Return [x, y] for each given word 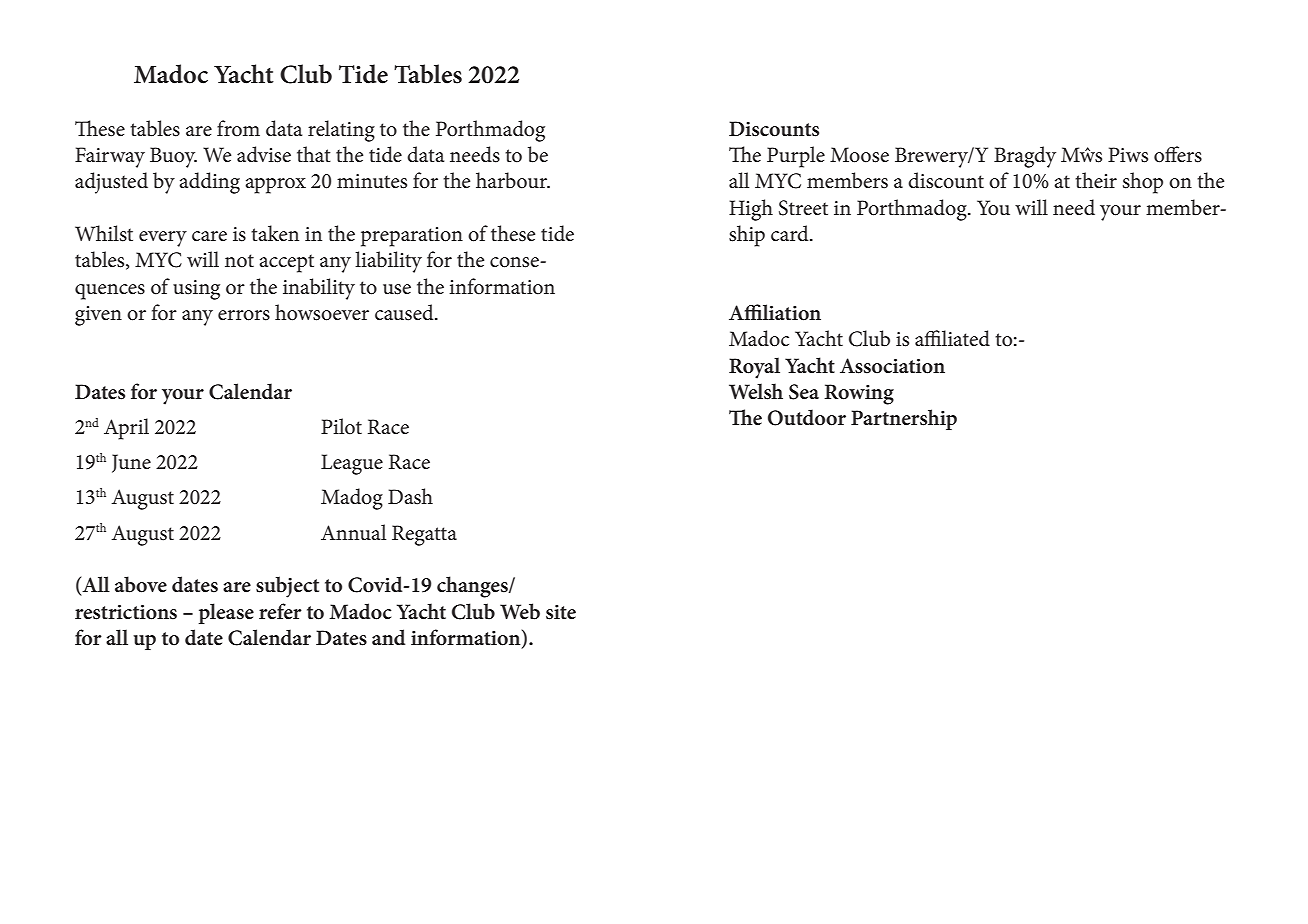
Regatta [424, 535]
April [126, 429]
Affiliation [775, 312]
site [561, 612]
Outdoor [807, 417]
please [226, 613]
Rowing [859, 394]
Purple [796, 157]
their [1096, 180]
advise [264, 154]
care [209, 236]
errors [244, 315]
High [751, 210]
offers [1178, 154]
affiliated [952, 338]
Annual [353, 532]
